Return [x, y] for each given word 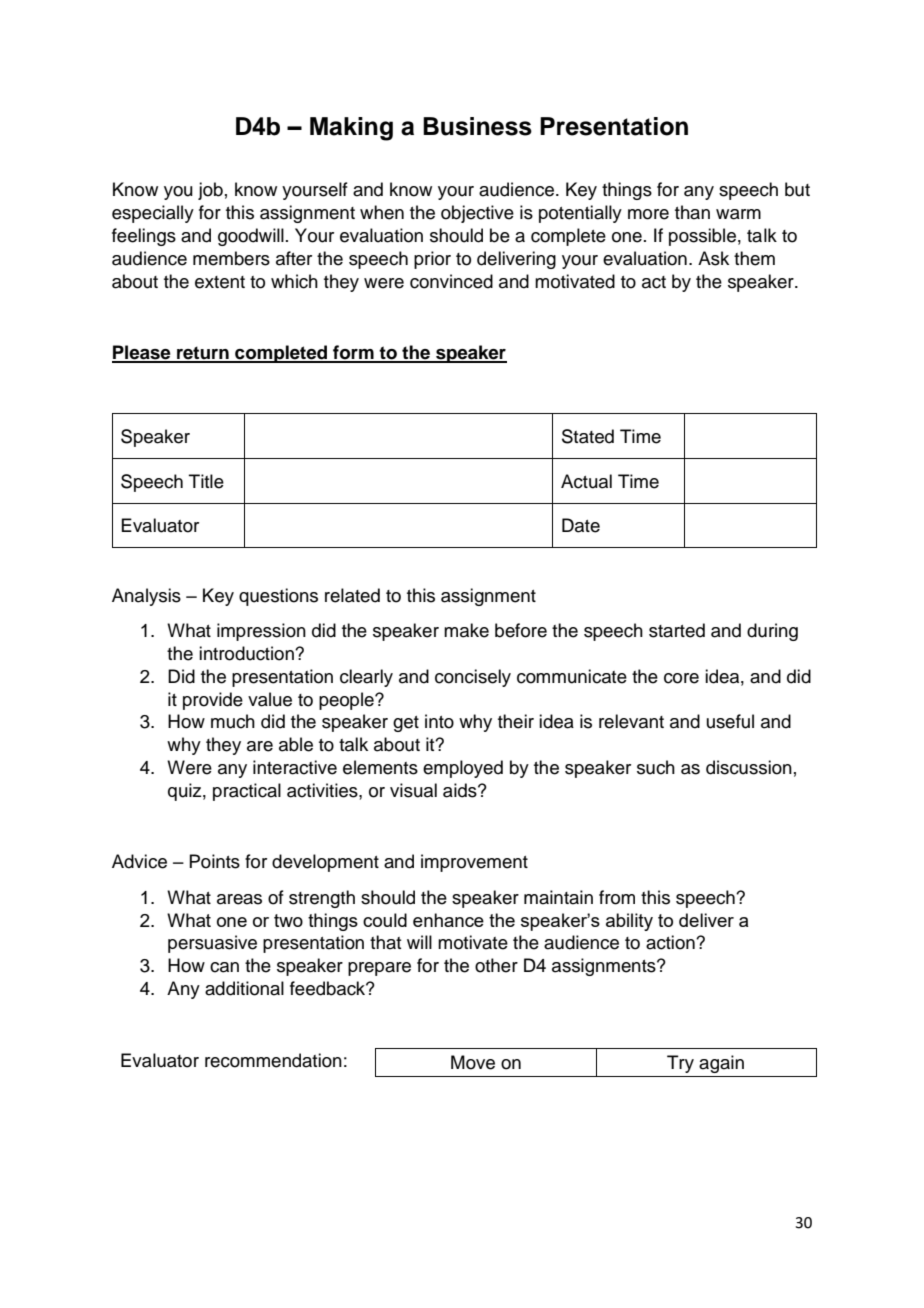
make [466, 630]
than [692, 212]
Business [477, 126]
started [677, 630]
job [210, 191]
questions [278, 597]
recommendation [273, 1060]
